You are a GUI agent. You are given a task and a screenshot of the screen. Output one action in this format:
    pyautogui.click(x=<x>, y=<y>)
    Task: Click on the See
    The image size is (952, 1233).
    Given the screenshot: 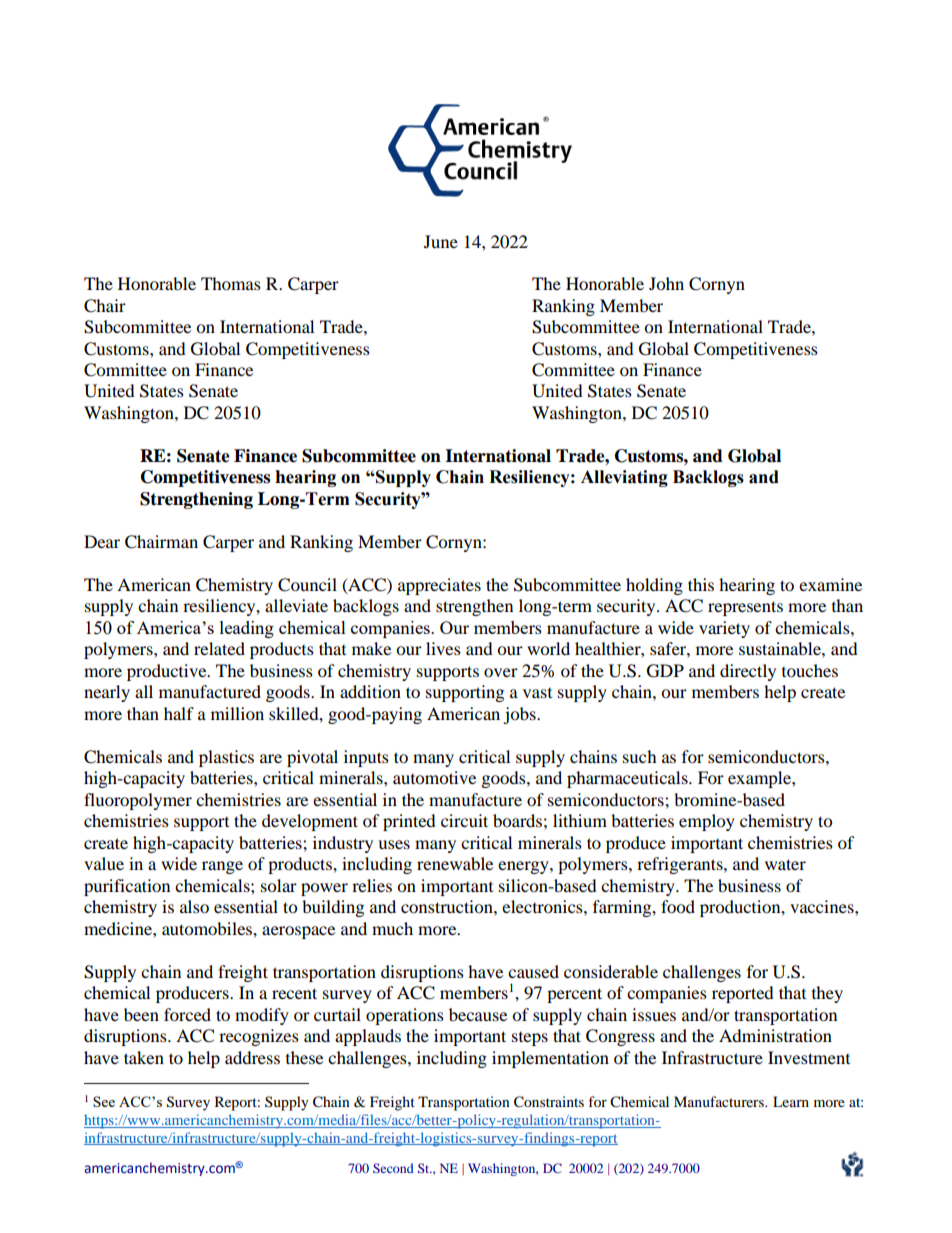 What is the action you would take?
    pyautogui.click(x=104, y=1101)
